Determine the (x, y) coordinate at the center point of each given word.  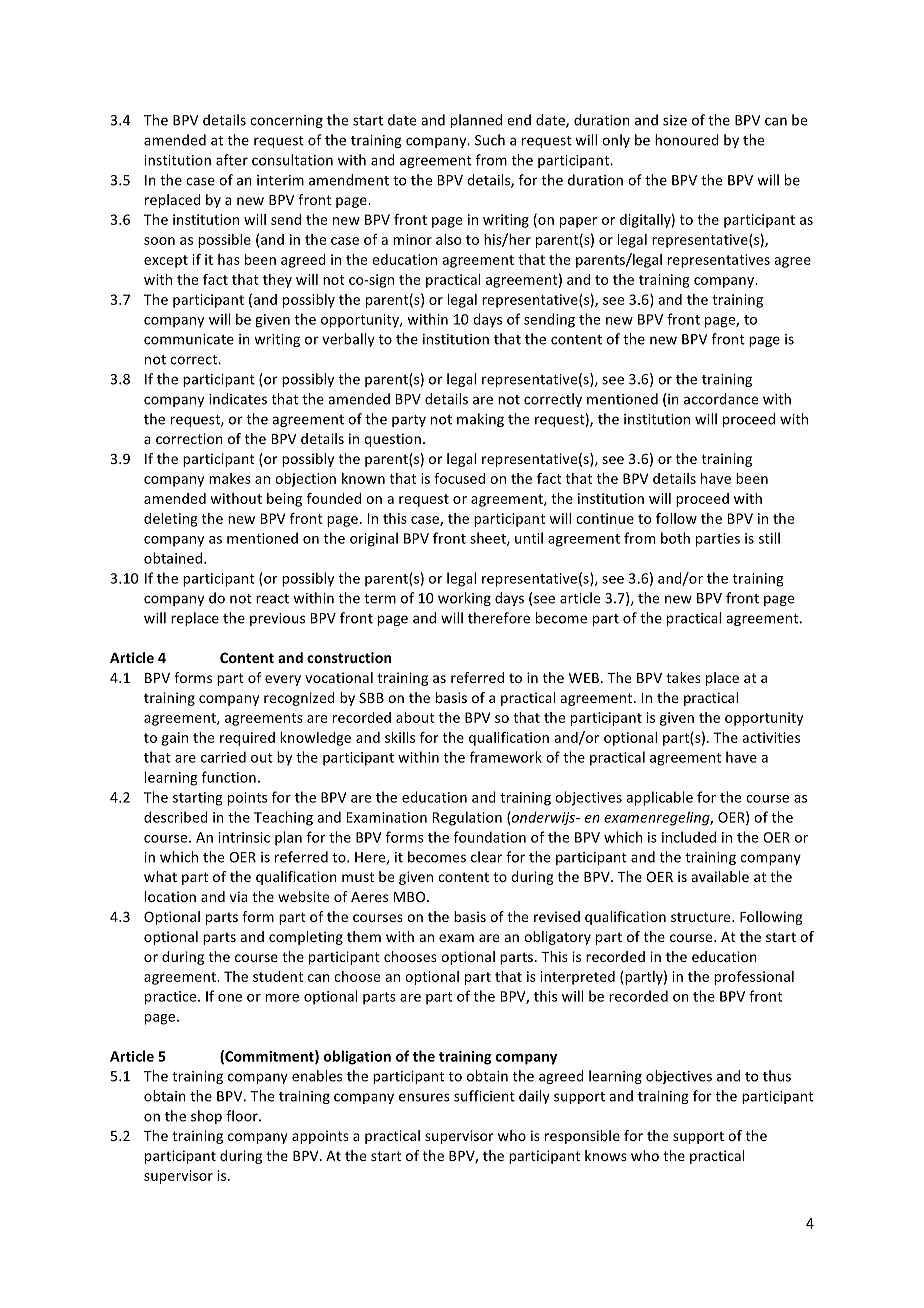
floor (243, 1116)
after (232, 160)
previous (277, 619)
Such (490, 140)
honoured (687, 140)
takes (683, 677)
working (464, 599)
